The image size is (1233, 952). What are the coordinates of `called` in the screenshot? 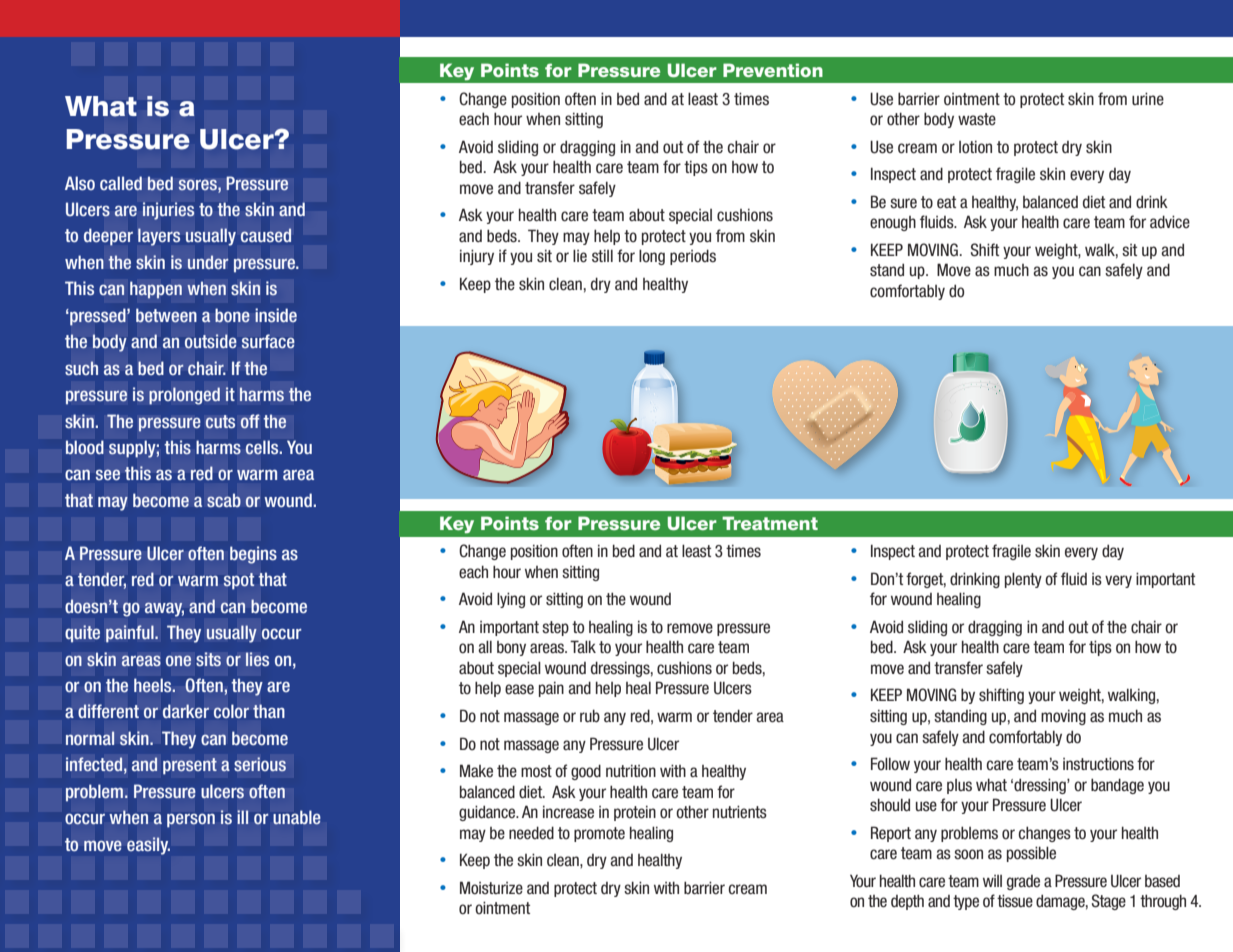 It's located at (121, 183).
